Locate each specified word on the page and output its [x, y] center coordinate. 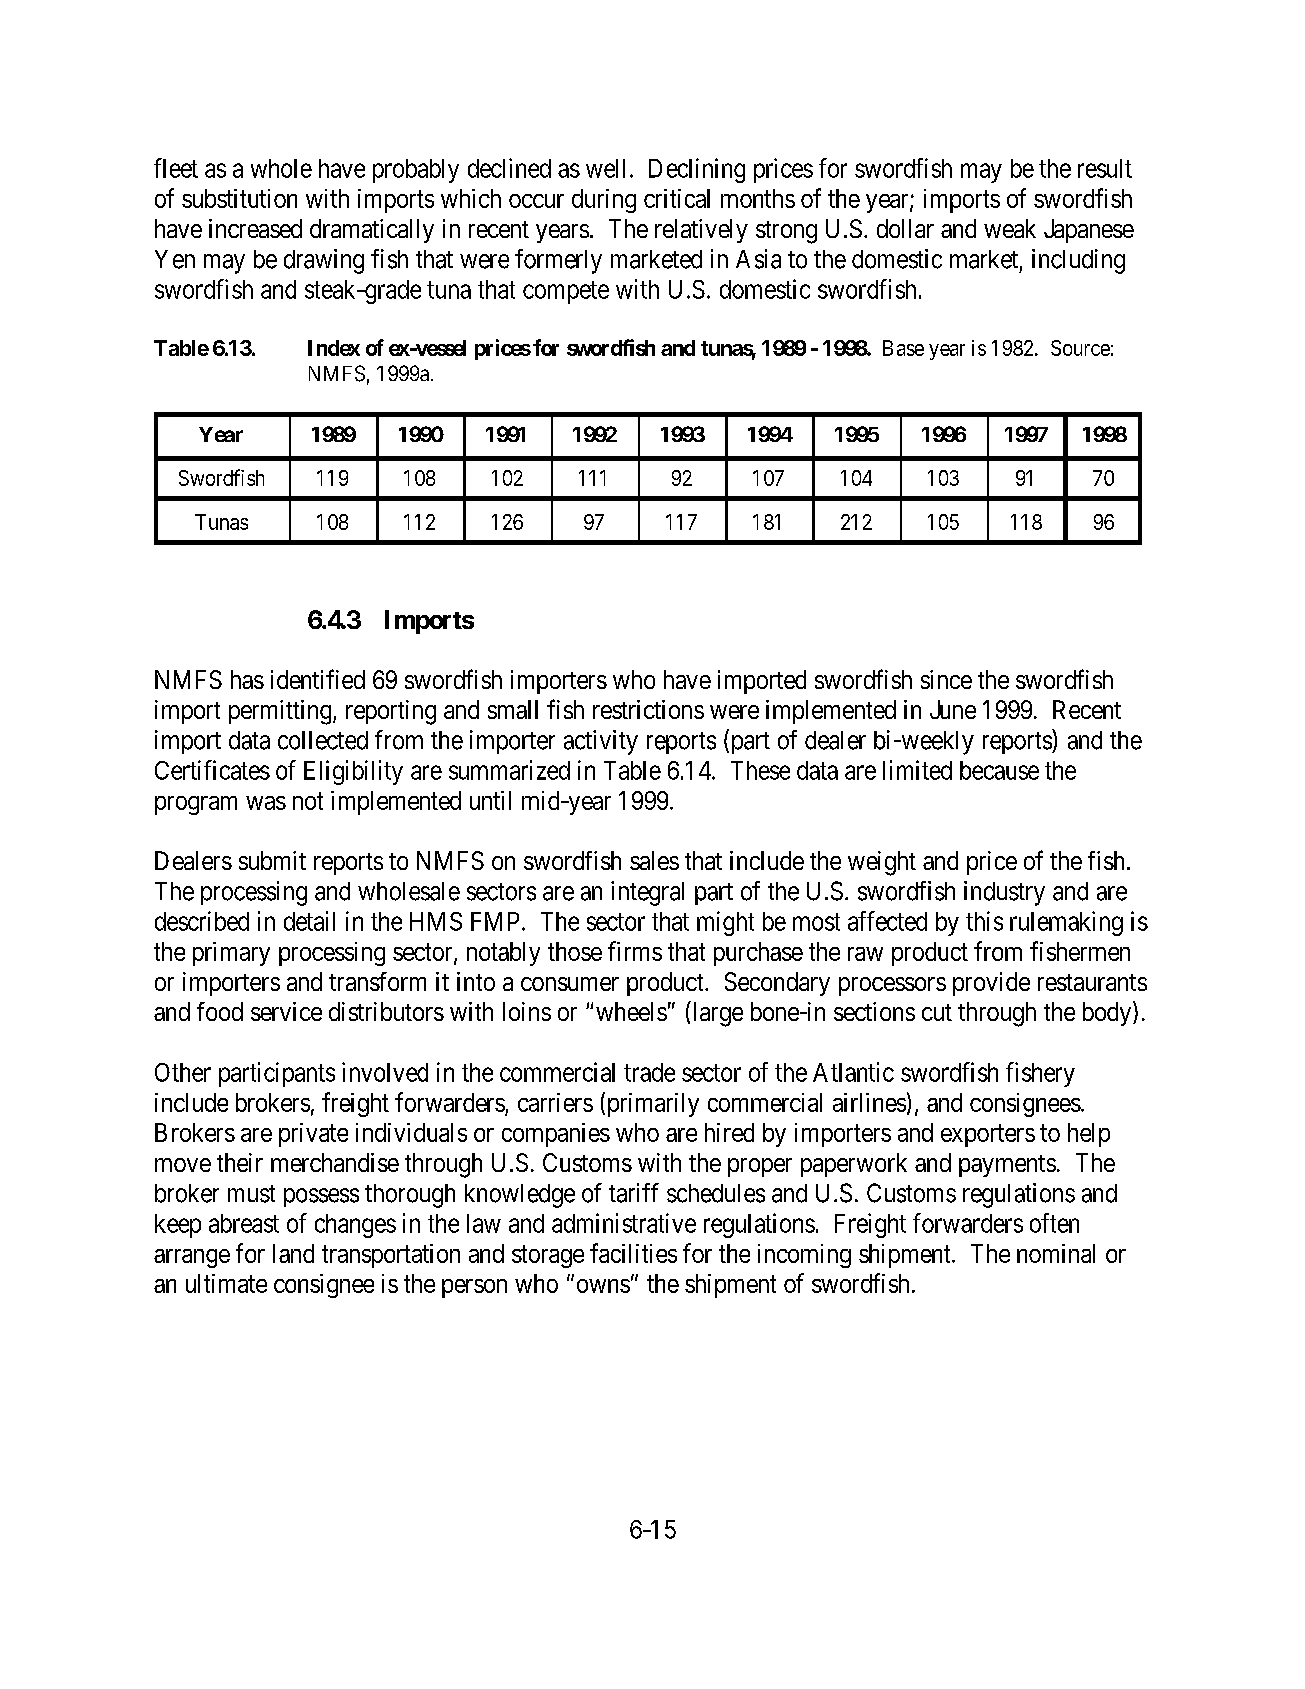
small [513, 709]
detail [309, 921]
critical [677, 198]
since [946, 679]
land [293, 1253]
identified [318, 679]
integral [647, 893]
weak [1010, 228]
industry [1004, 893]
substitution [239, 198]
